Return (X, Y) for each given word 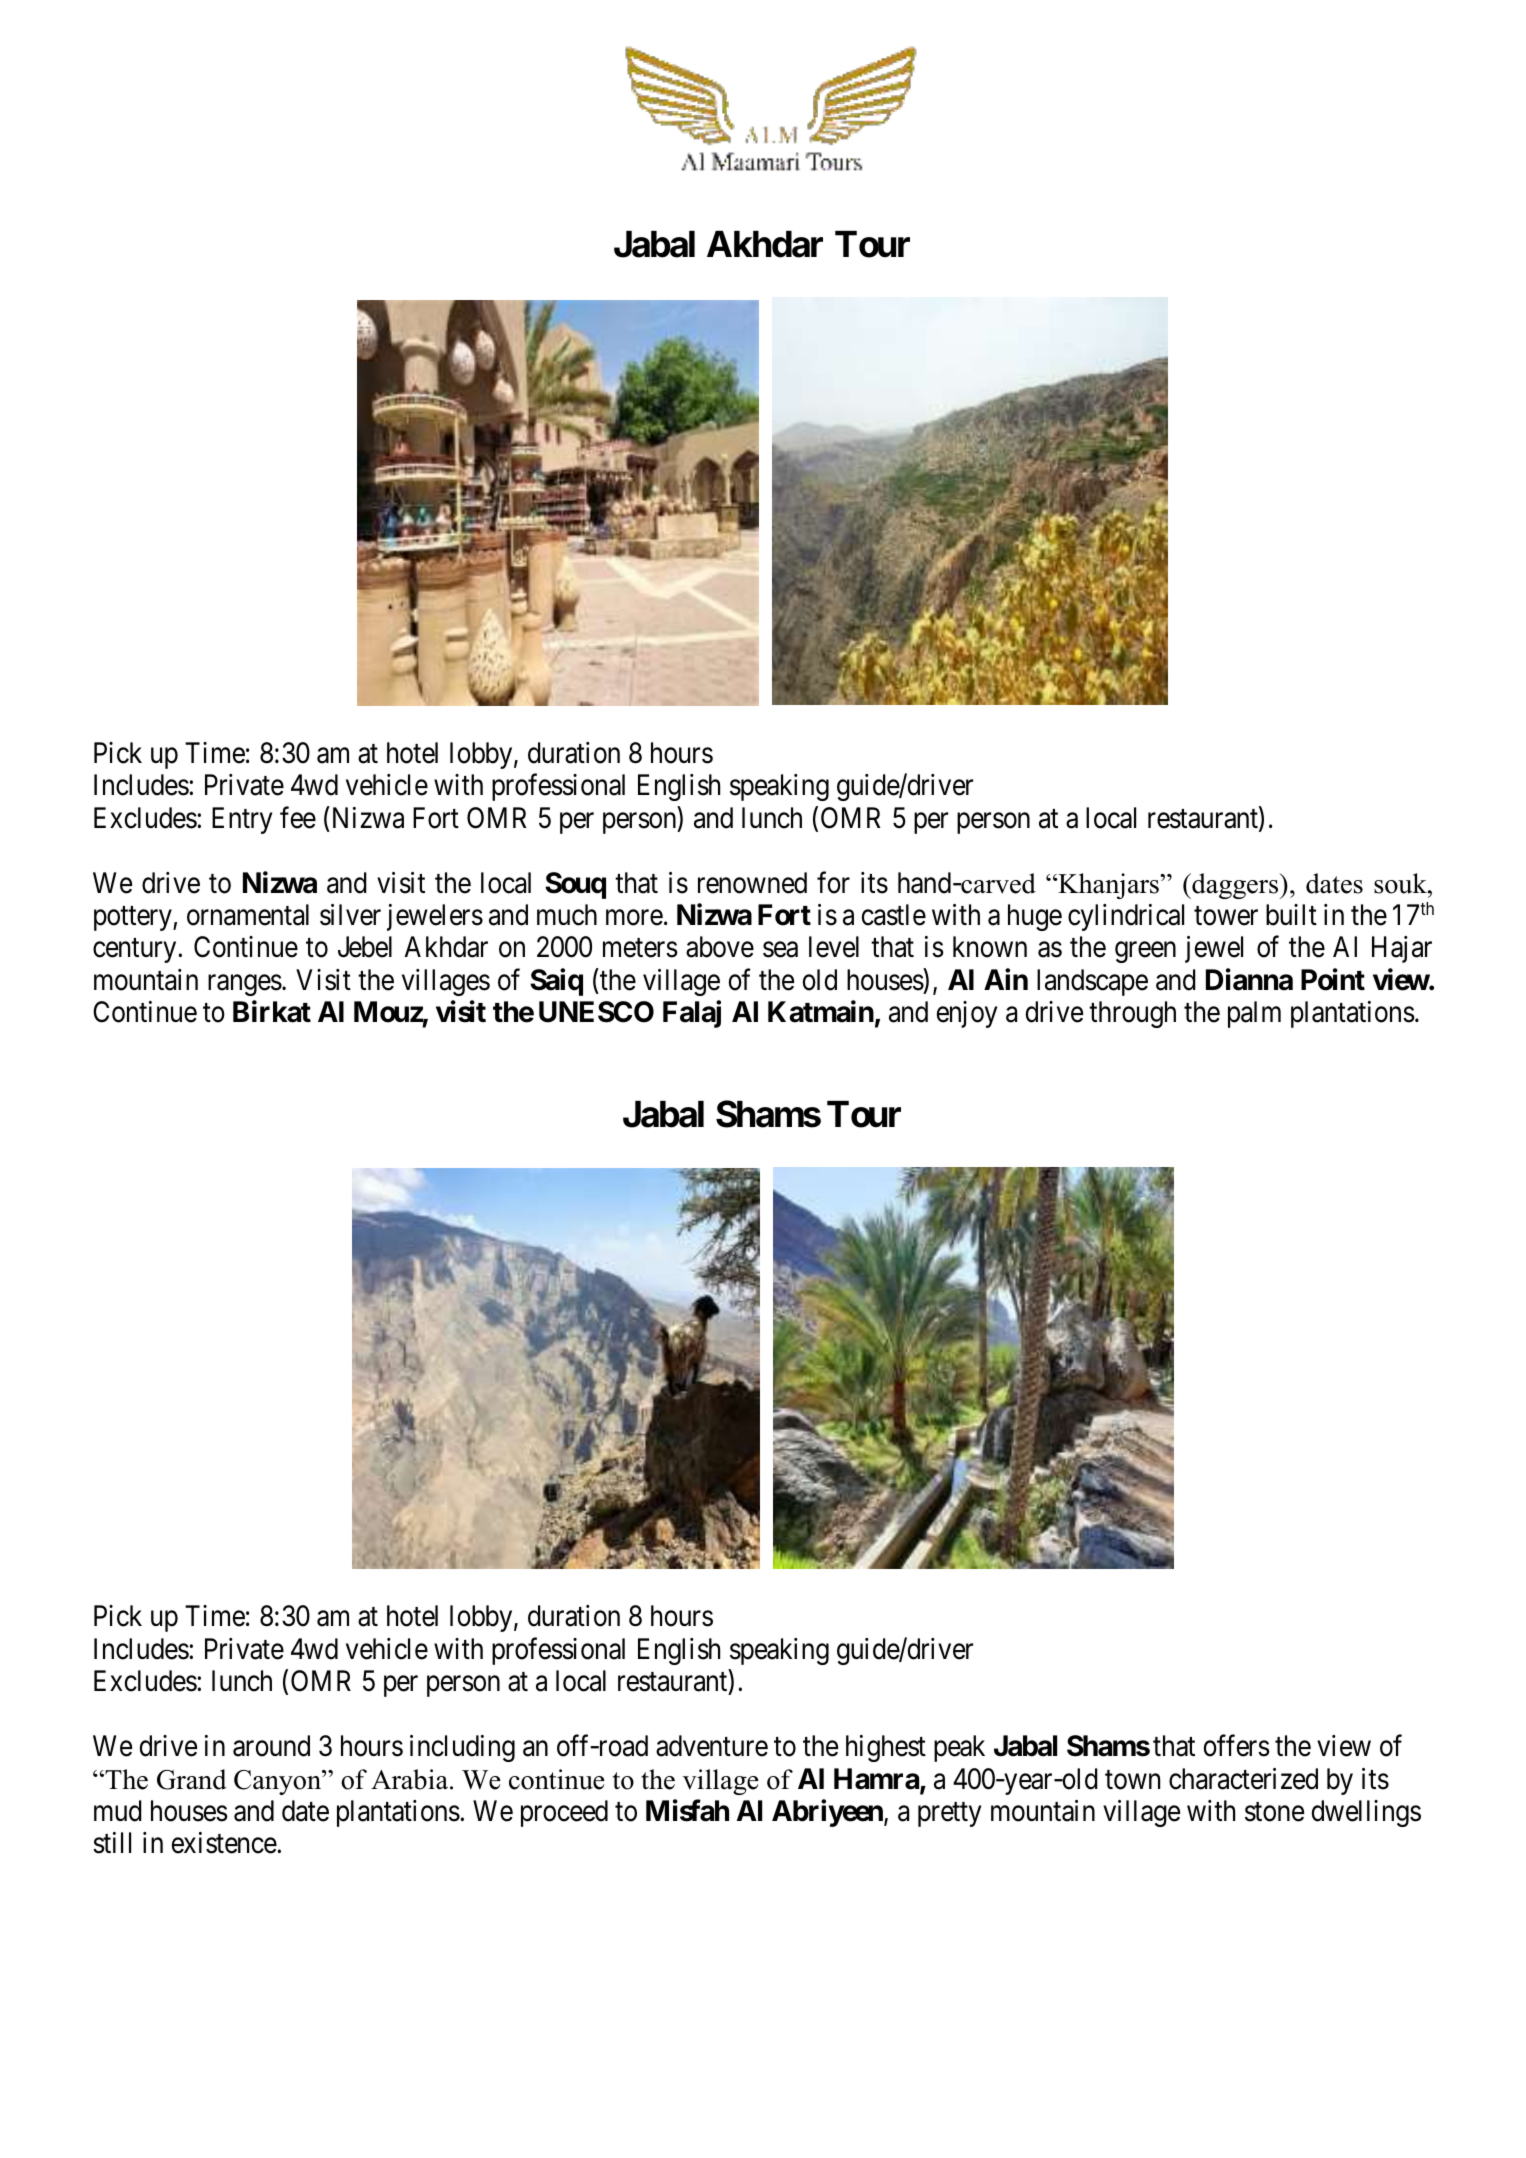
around (271, 1746)
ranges (245, 985)
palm (1254, 1014)
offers (1237, 1746)
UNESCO (596, 1012)
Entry (242, 820)
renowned (752, 883)
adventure (712, 1746)
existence (224, 1843)
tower (1226, 916)
